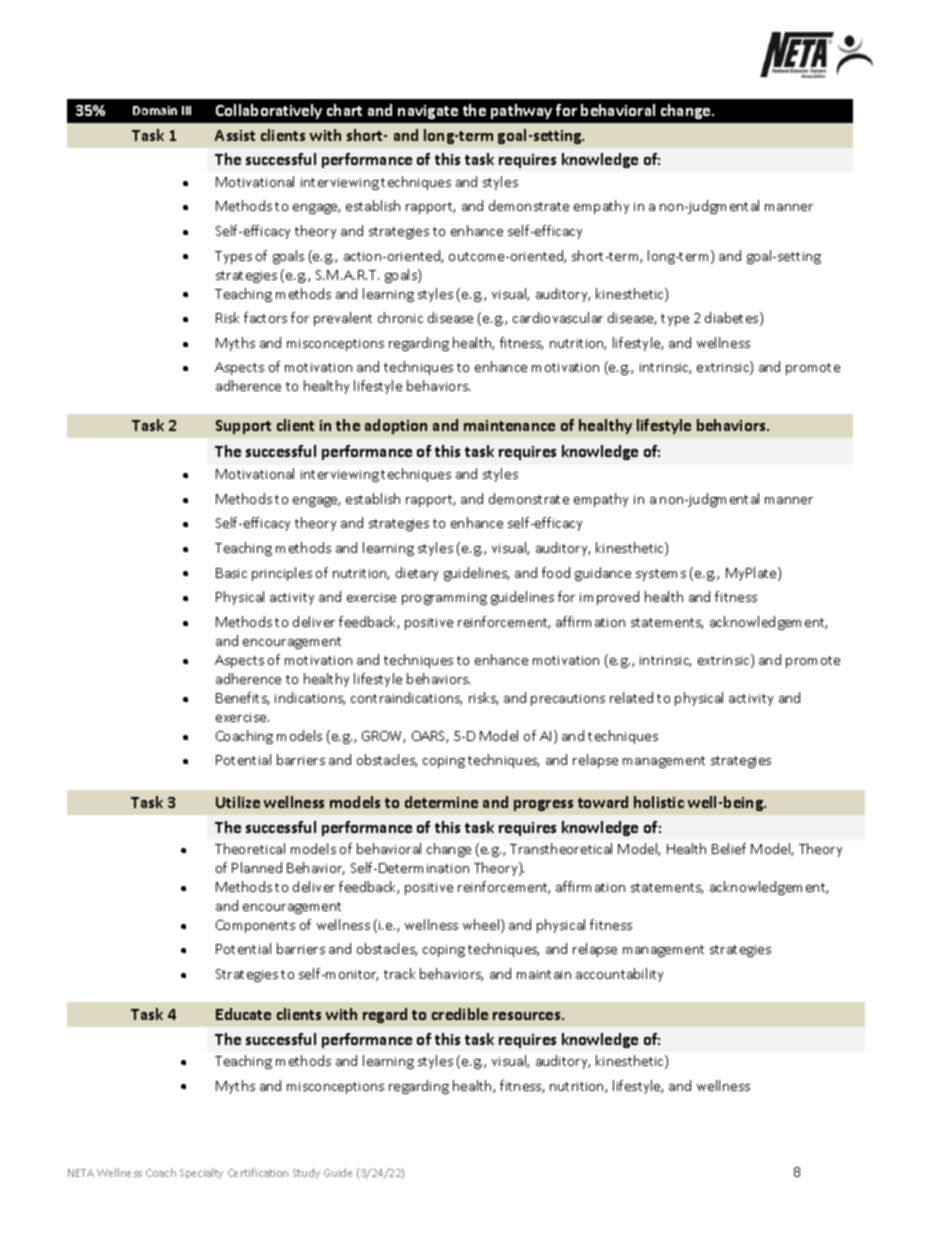  Describe the element at coordinates (417, 574) in the page. I see `dietary` at that location.
